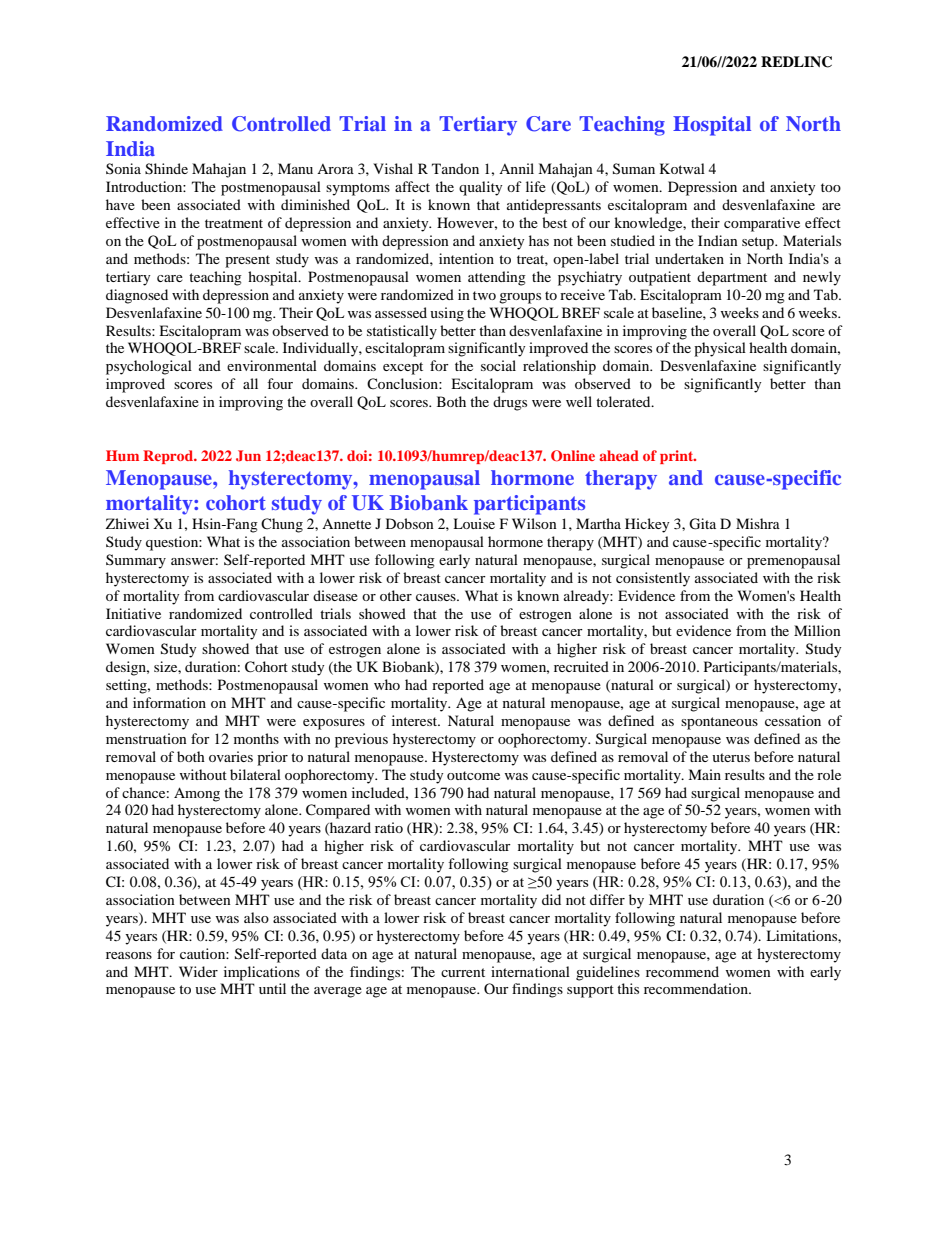 The height and width of the screenshot is (1233, 952). What do you see at coordinates (510, 403) in the screenshot?
I see `drugs` at bounding box center [510, 403].
